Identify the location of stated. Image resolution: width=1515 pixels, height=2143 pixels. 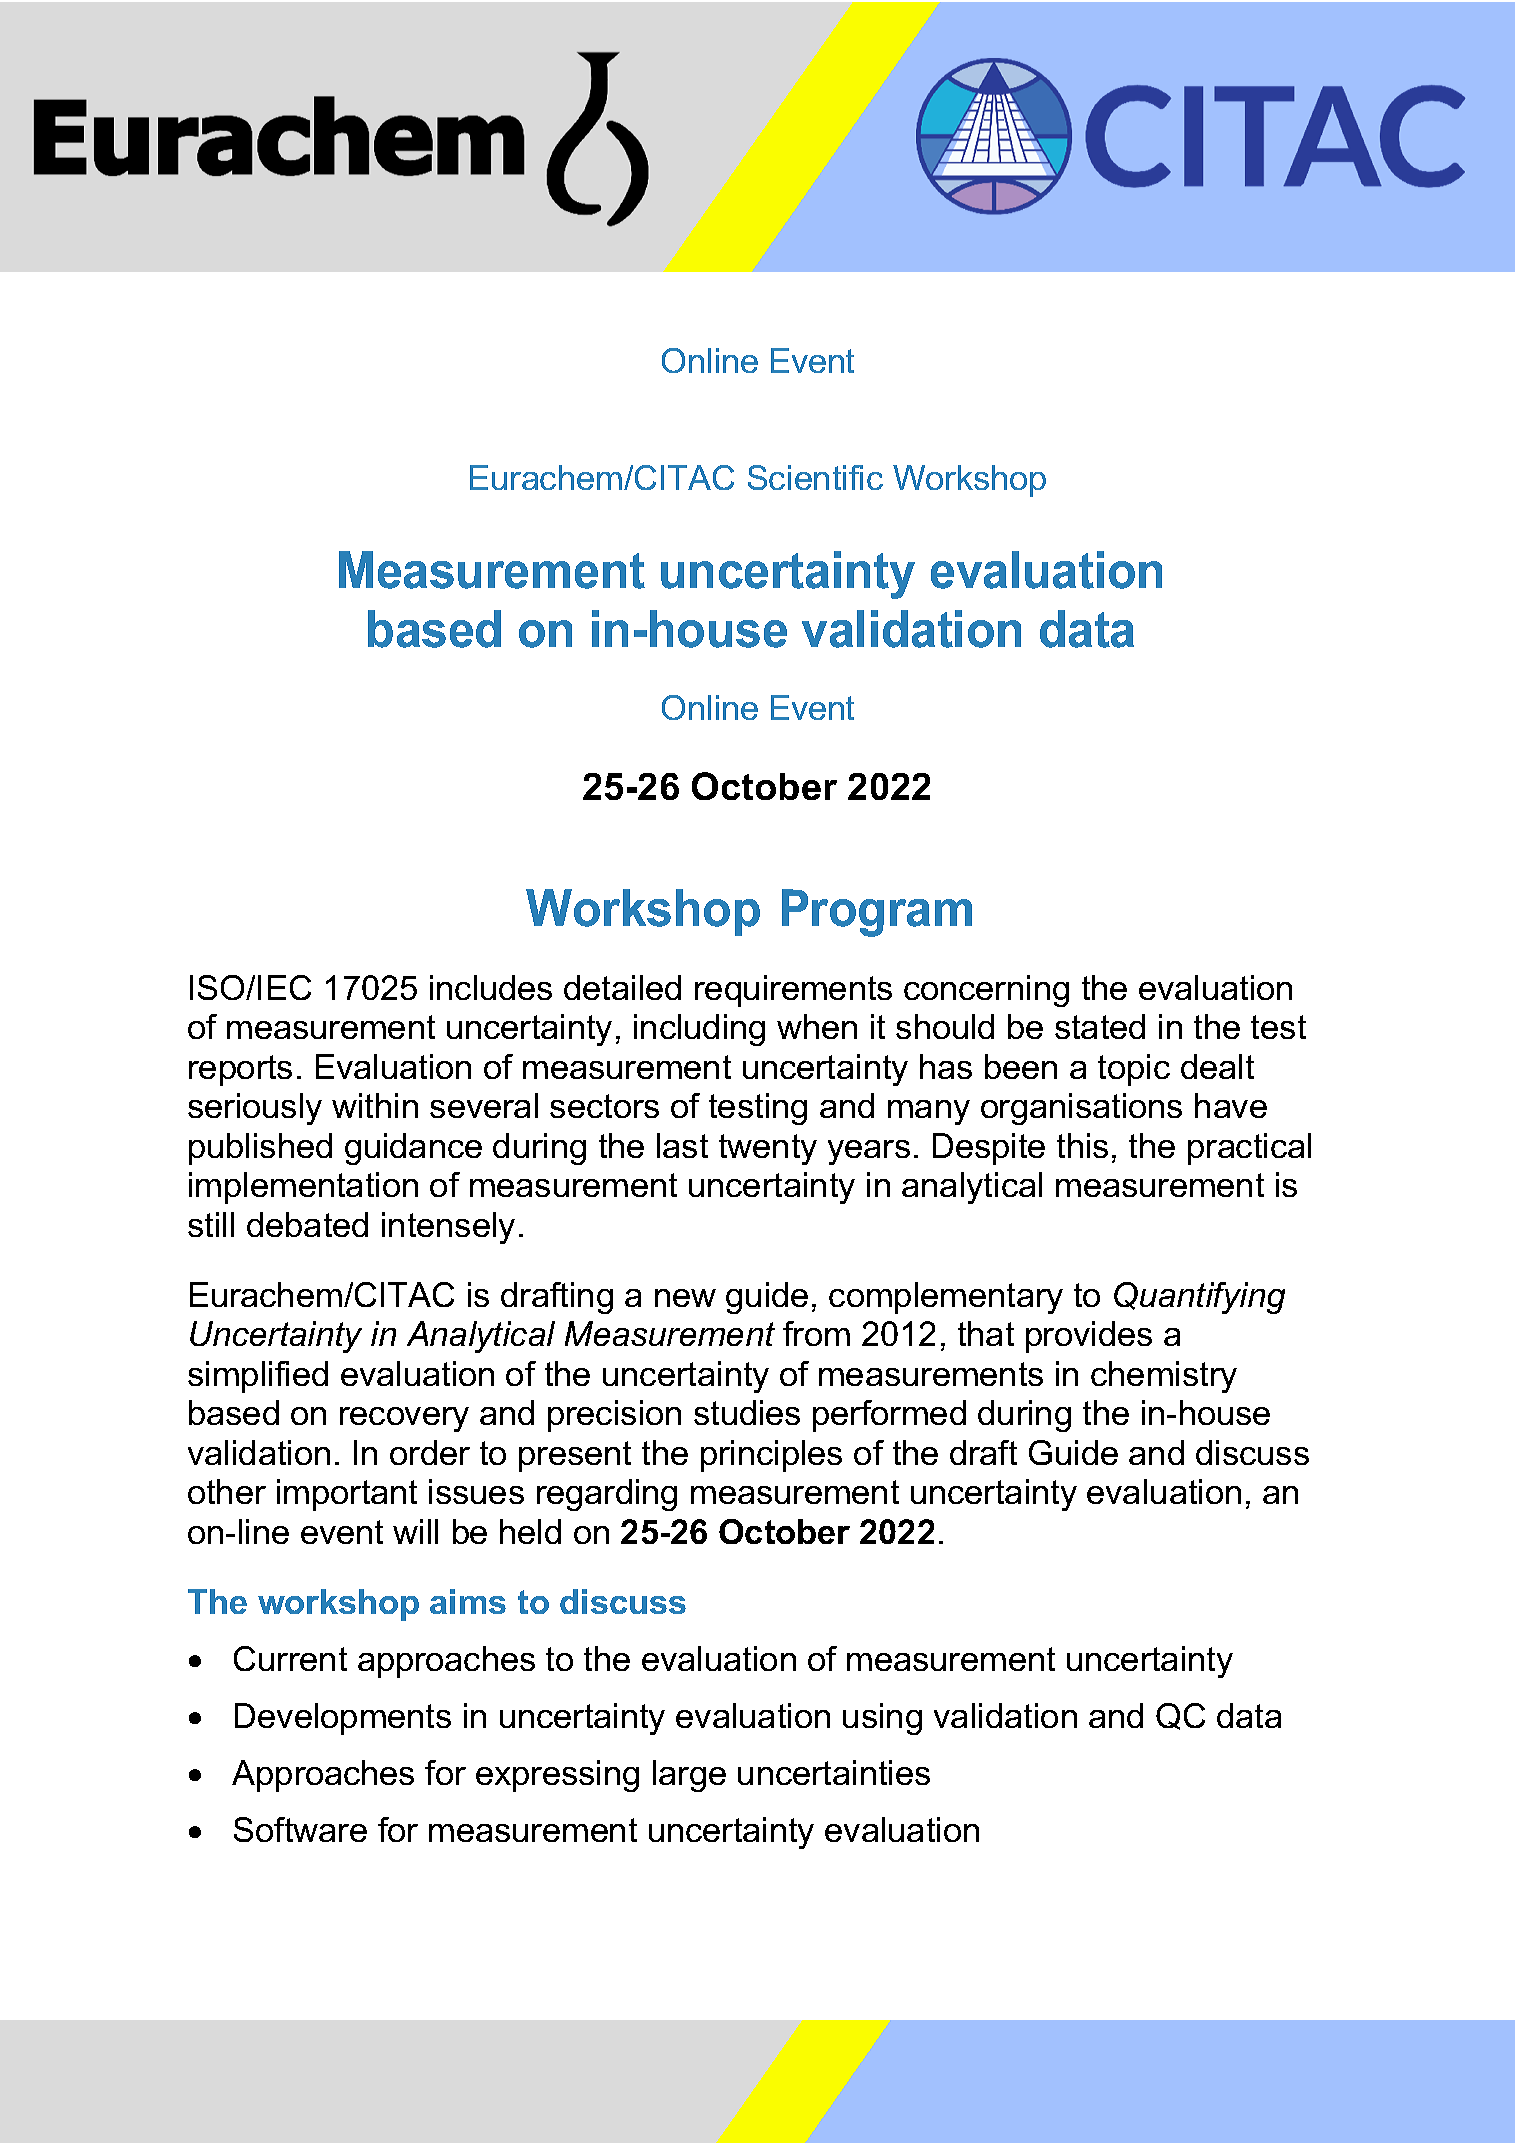
(1100, 1026).
